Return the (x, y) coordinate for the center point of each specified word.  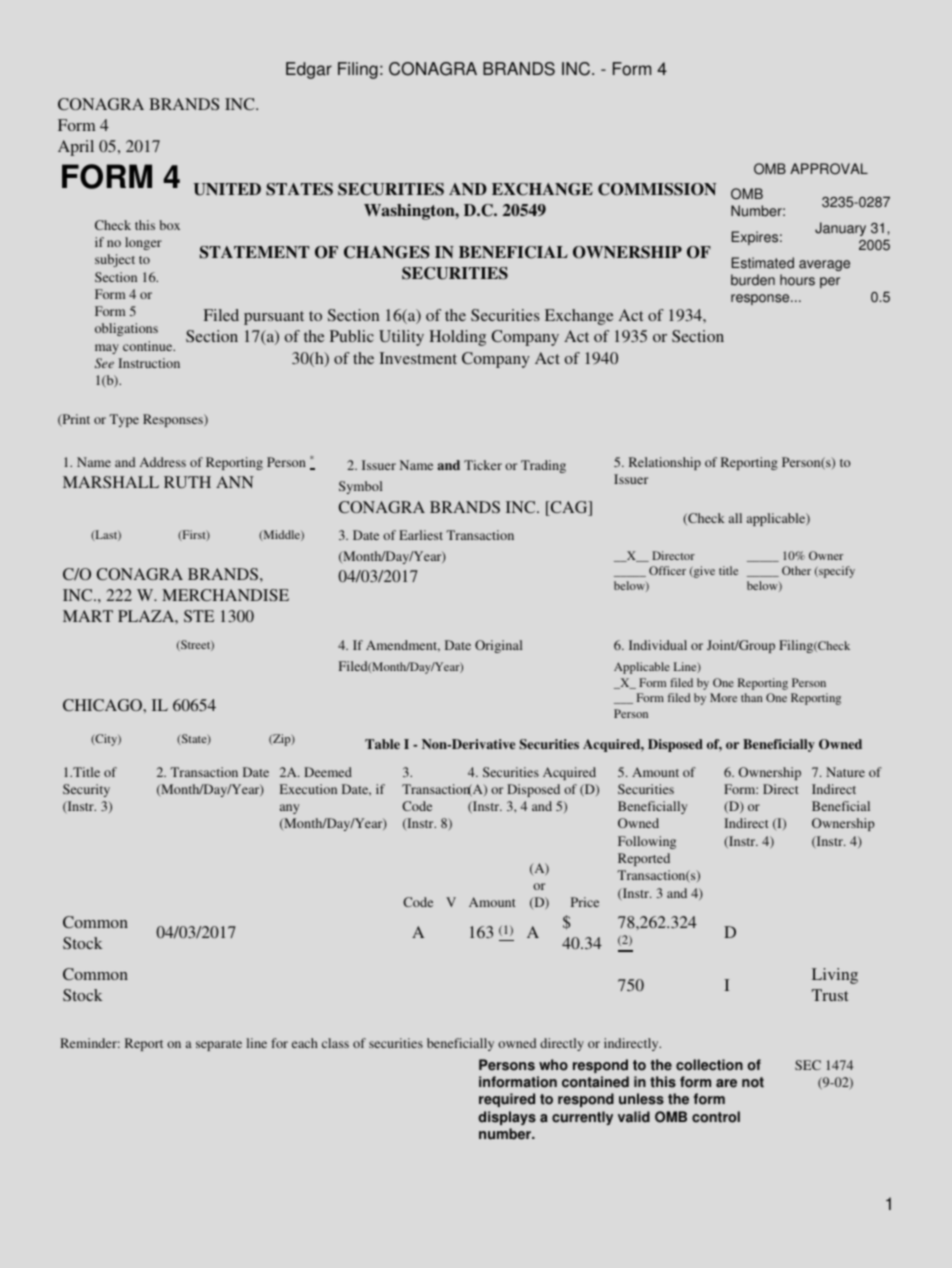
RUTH (187, 482)
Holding (457, 338)
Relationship (665, 463)
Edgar (309, 70)
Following (647, 842)
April (76, 148)
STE (199, 616)
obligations (126, 329)
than (752, 697)
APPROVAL (829, 169)
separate (219, 1045)
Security (86, 790)
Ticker (483, 465)
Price (585, 902)
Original (498, 646)
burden (753, 280)
